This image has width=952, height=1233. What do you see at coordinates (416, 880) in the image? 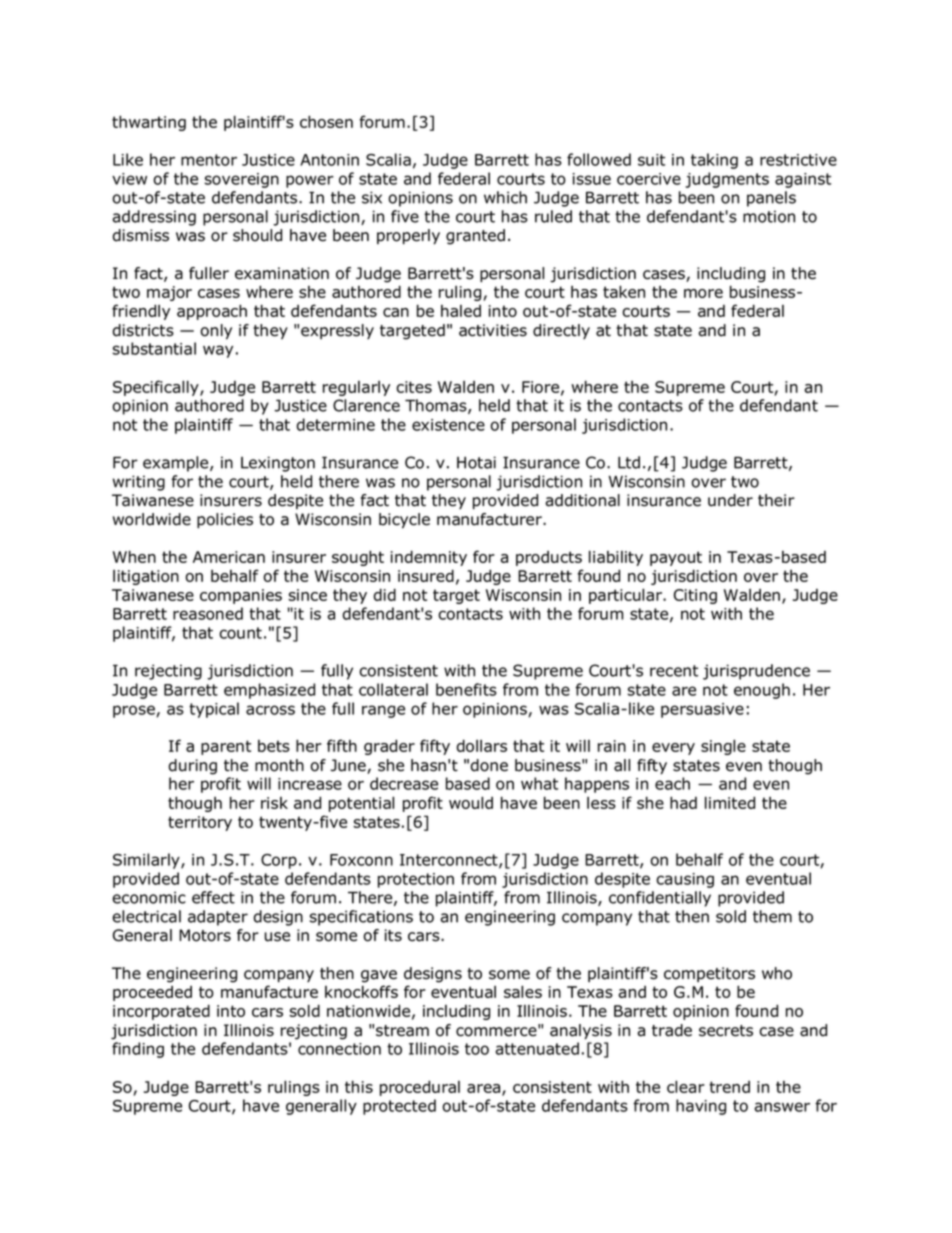
I see `protection` at bounding box center [416, 880].
